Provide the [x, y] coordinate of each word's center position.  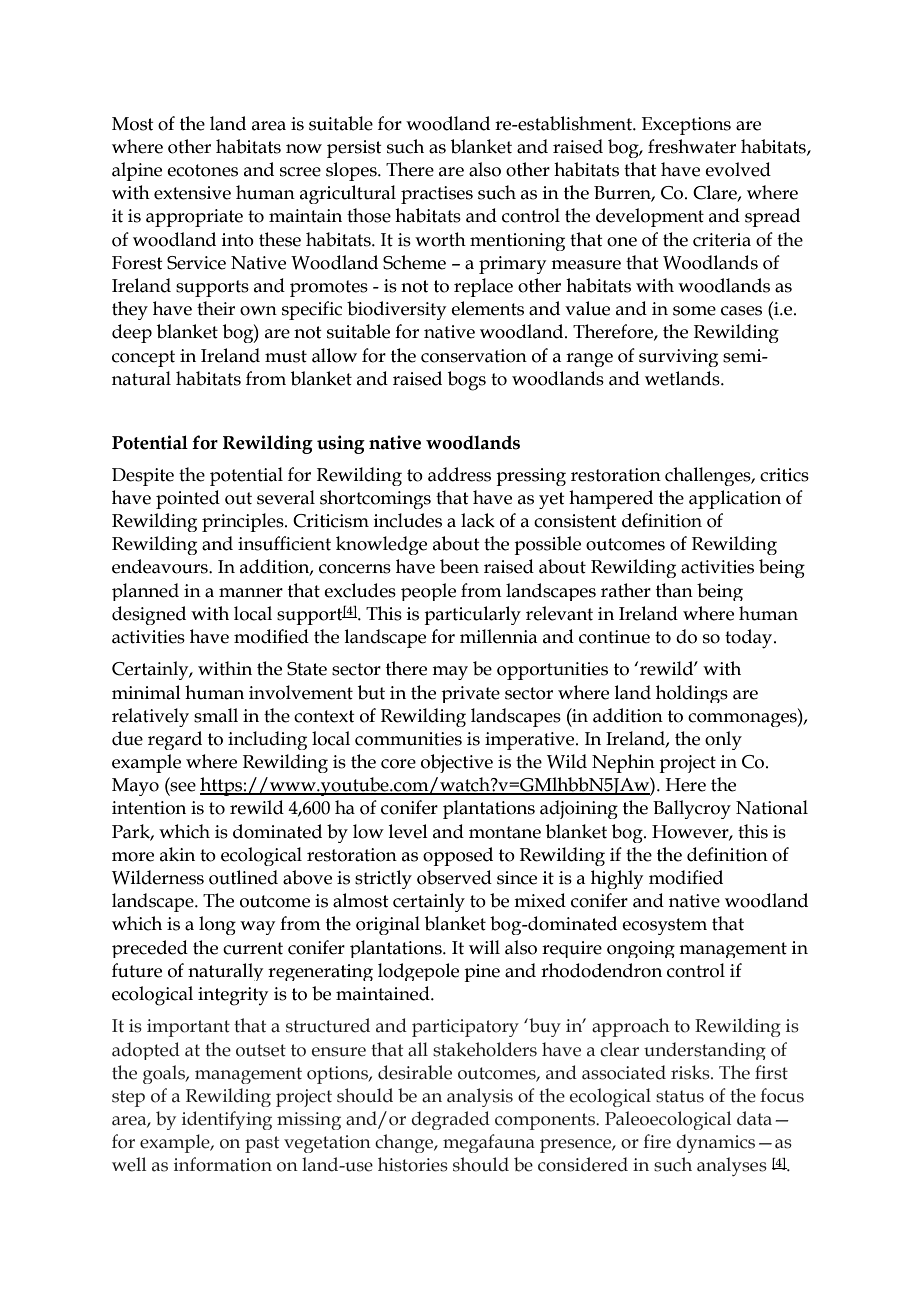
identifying [227, 1120]
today [750, 639]
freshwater [692, 146]
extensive [192, 193]
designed [149, 615]
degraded [450, 1120]
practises [437, 195]
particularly [472, 615]
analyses [732, 1166]
